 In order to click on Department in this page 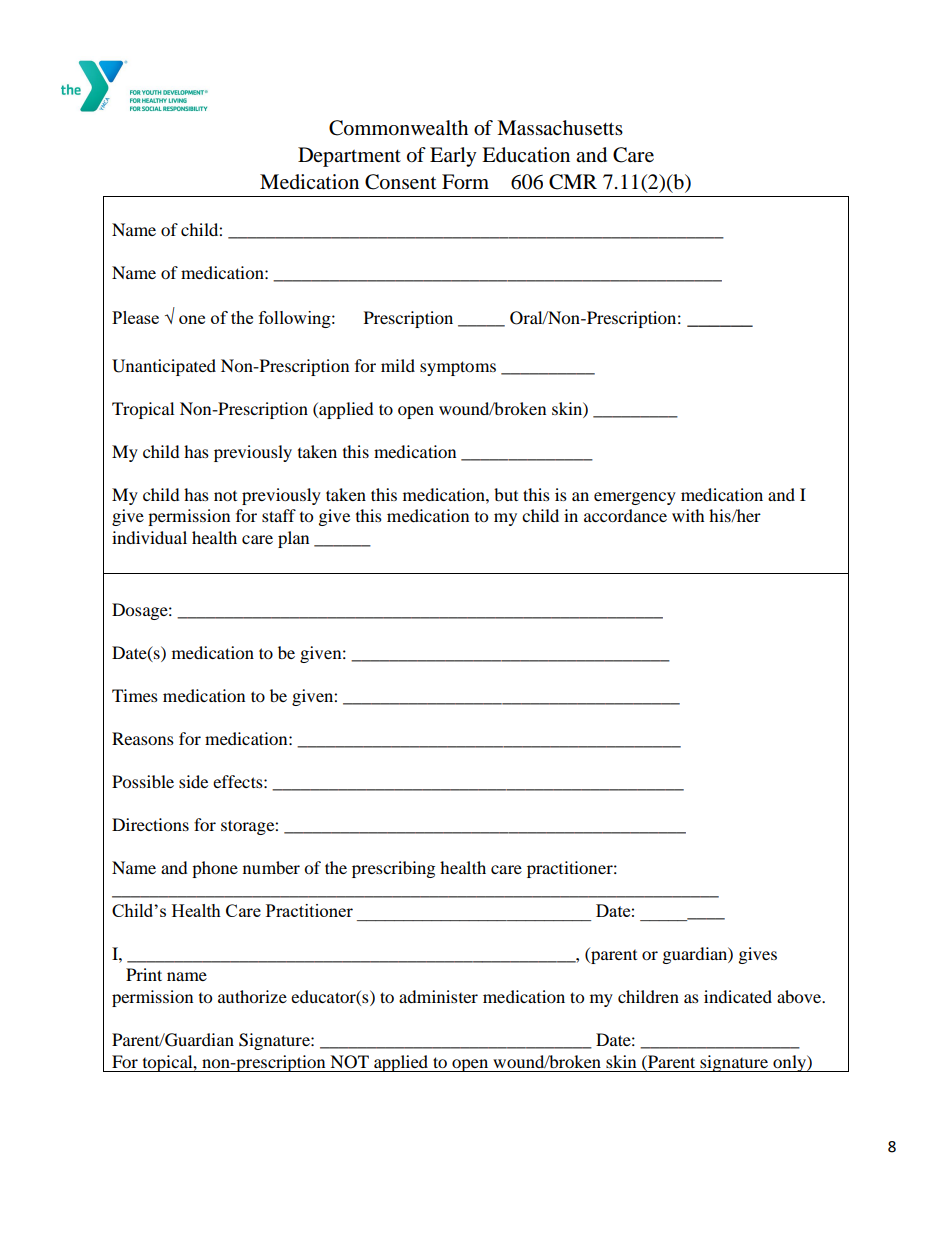, I will do `click(349, 157)`.
